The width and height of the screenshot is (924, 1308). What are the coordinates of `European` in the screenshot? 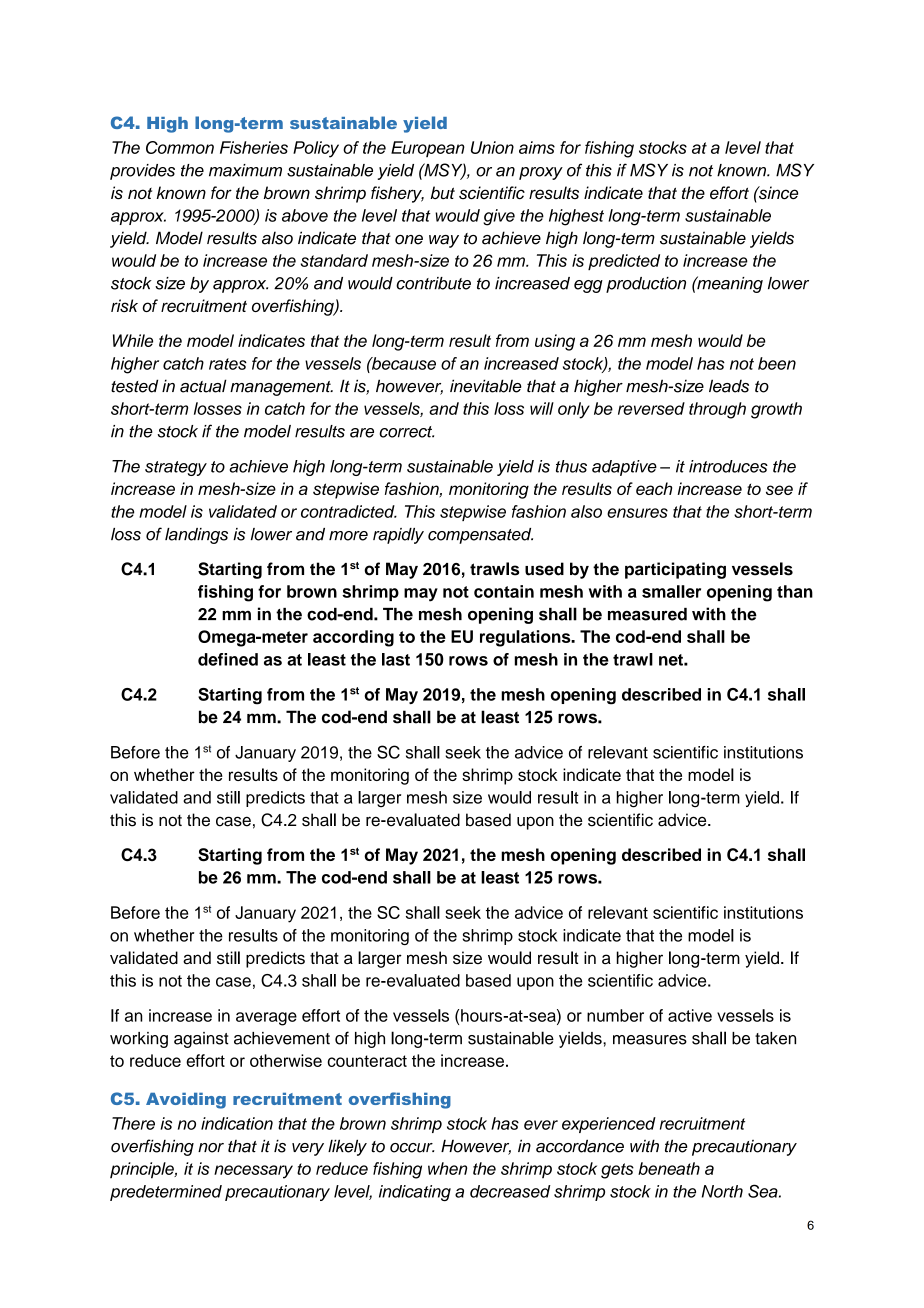 It's located at (428, 149).
